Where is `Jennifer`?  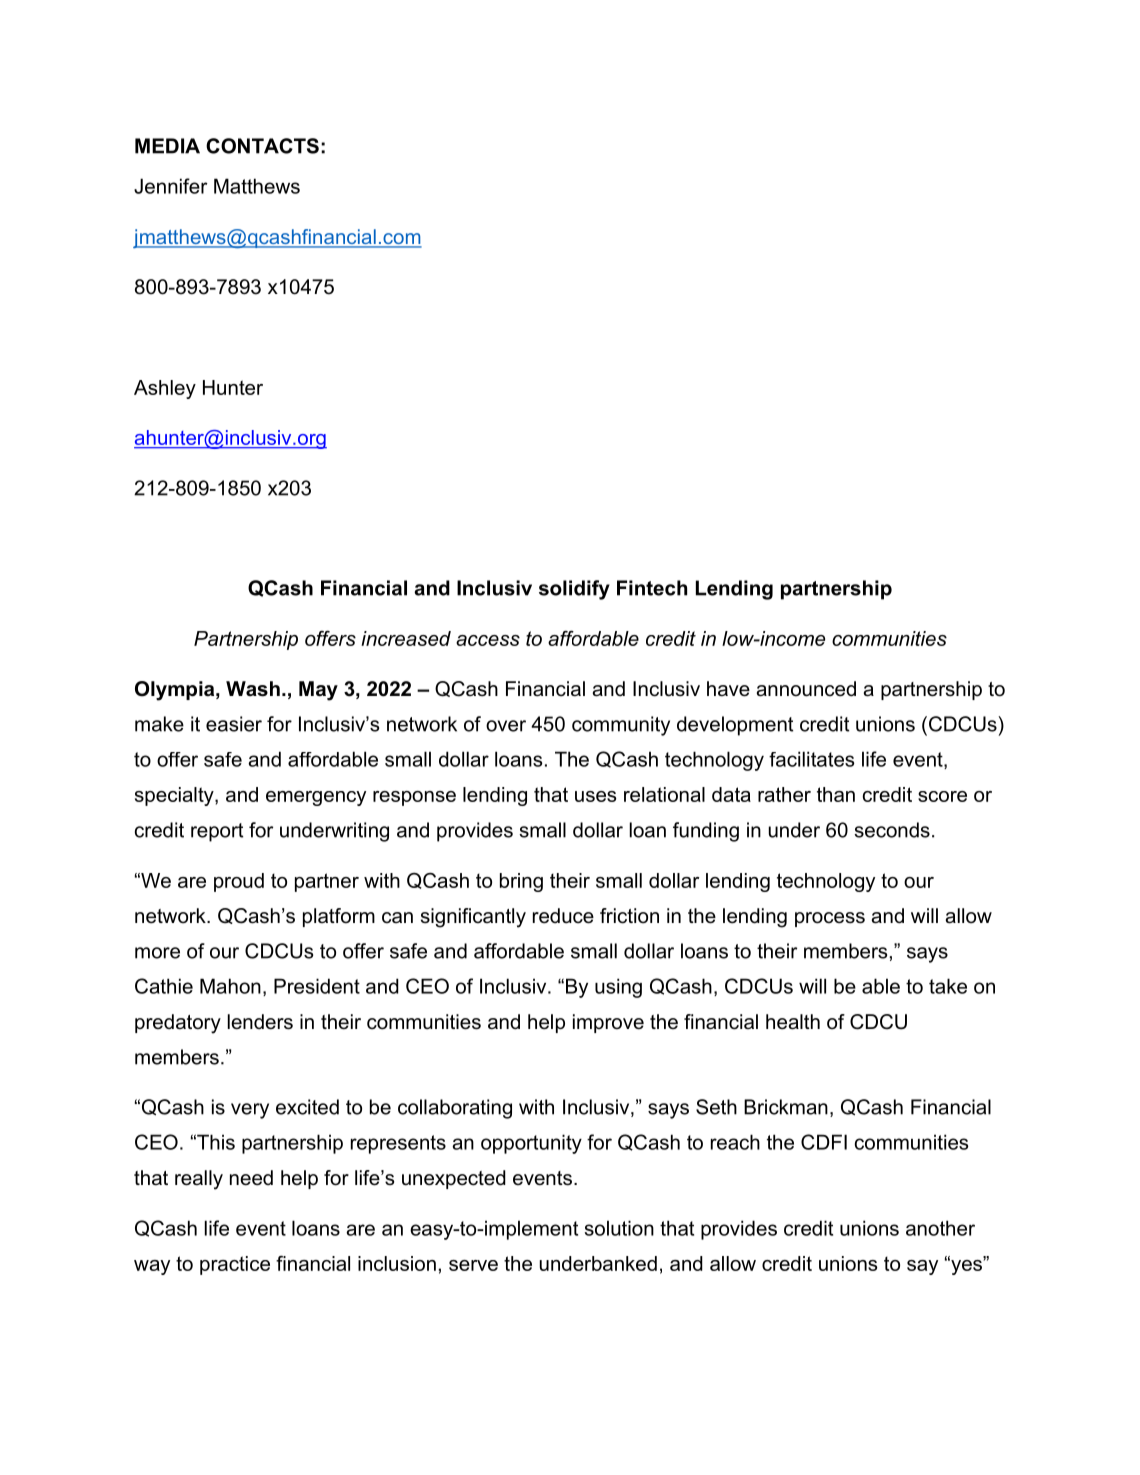
Jennifer is located at coordinates (171, 186).
